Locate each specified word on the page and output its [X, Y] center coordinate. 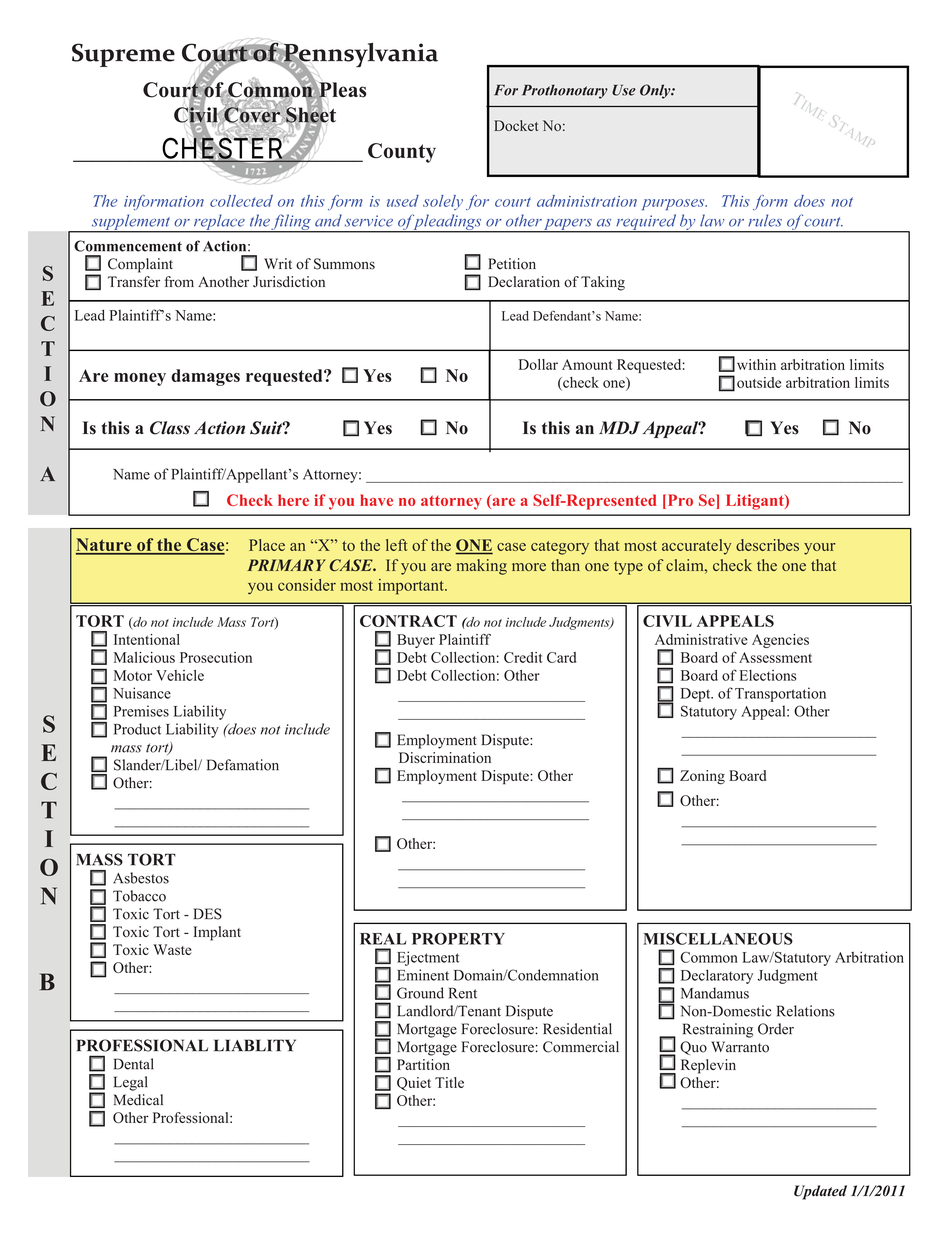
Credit [523, 657]
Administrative [701, 639]
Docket [516, 125]
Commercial [581, 1047]
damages [205, 377]
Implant [217, 933]
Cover [251, 115]
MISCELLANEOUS [718, 938]
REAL [383, 939]
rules [765, 220]
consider [307, 585]
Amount [587, 364]
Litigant [756, 502]
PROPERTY [458, 939]
